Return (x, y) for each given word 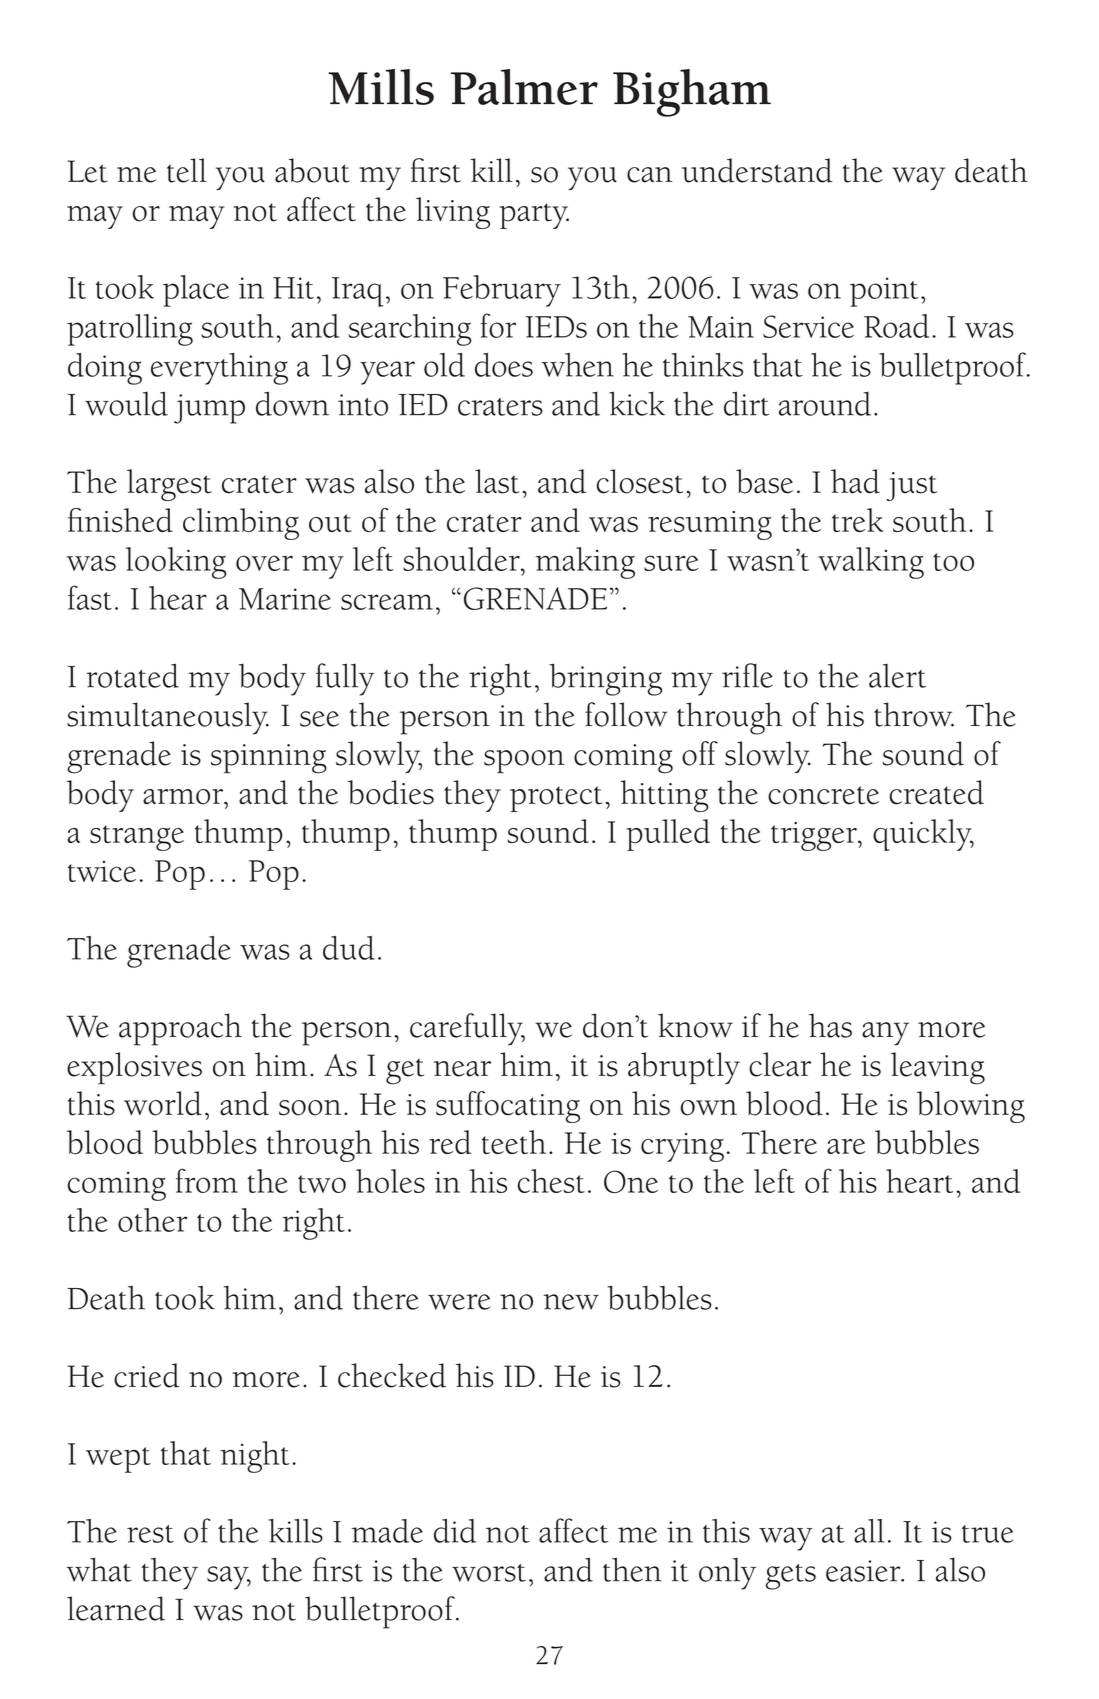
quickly (923, 835)
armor (184, 797)
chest (551, 1181)
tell (187, 170)
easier (864, 1571)
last (497, 481)
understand (757, 170)
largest (169, 485)
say (229, 1578)
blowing (971, 1107)
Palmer (524, 87)
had (855, 481)
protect (556, 799)
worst (489, 1573)
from (207, 1180)
